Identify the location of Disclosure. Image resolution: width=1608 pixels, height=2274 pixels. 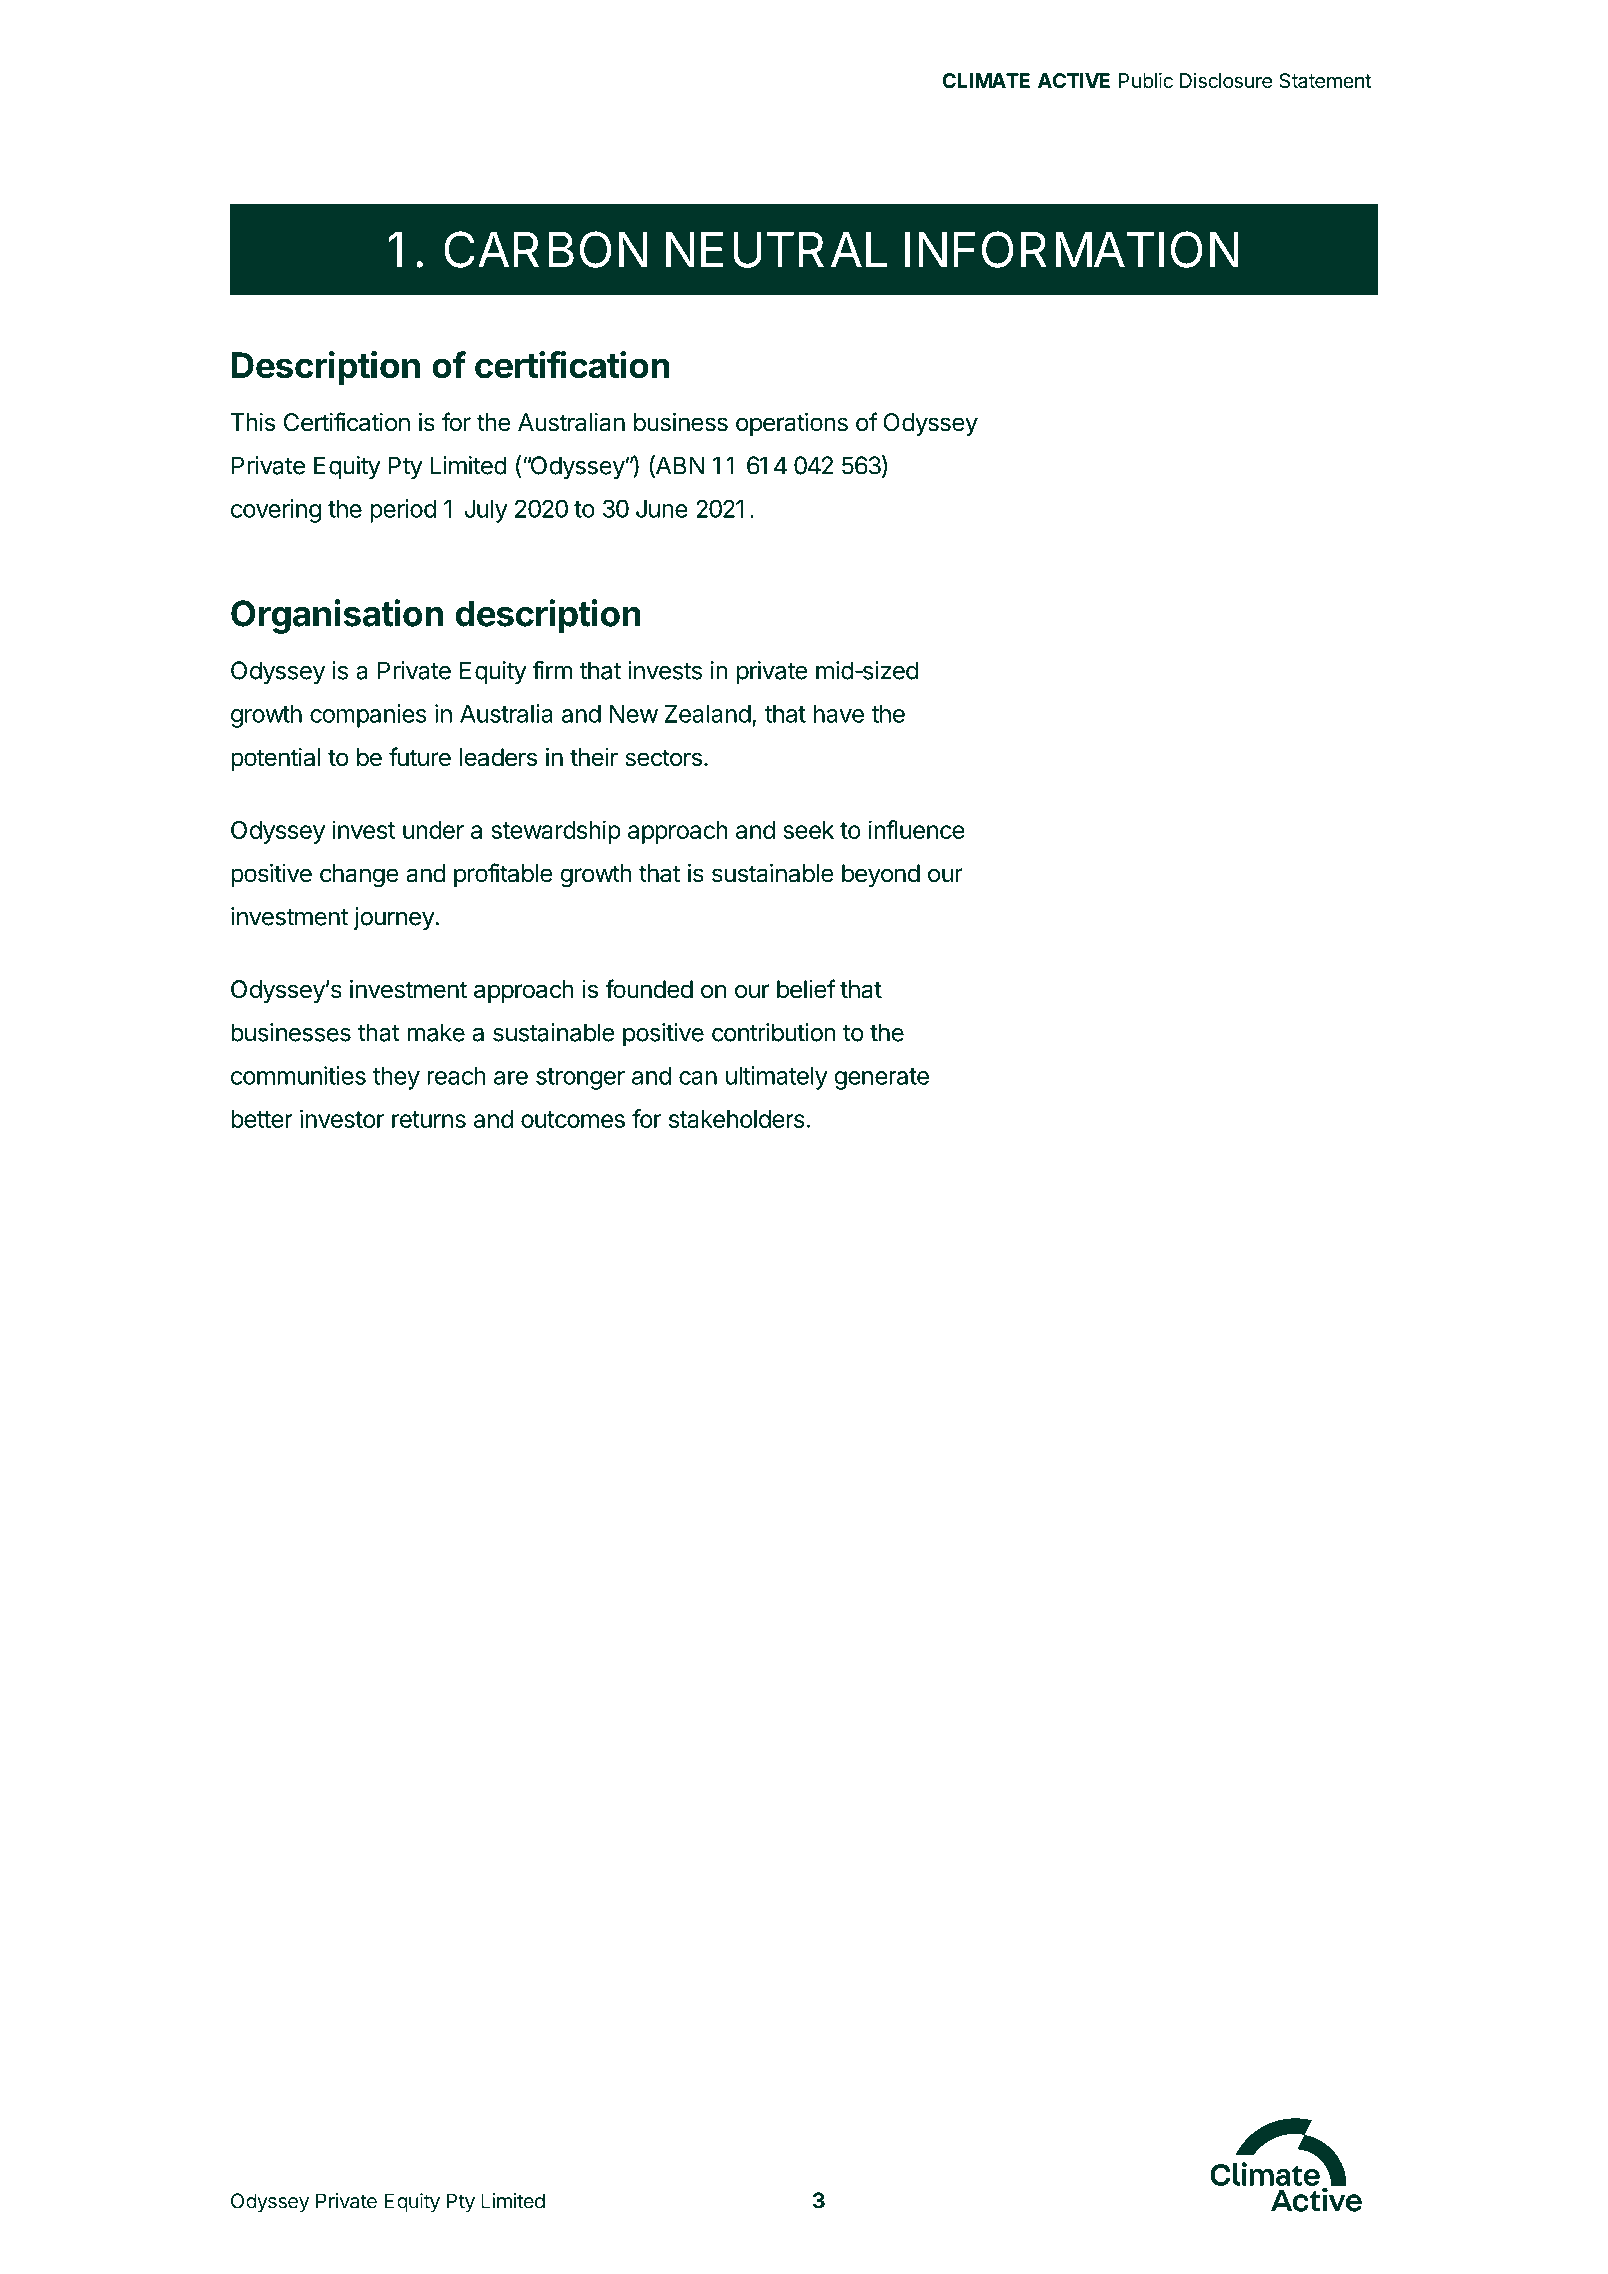
(1226, 81).
